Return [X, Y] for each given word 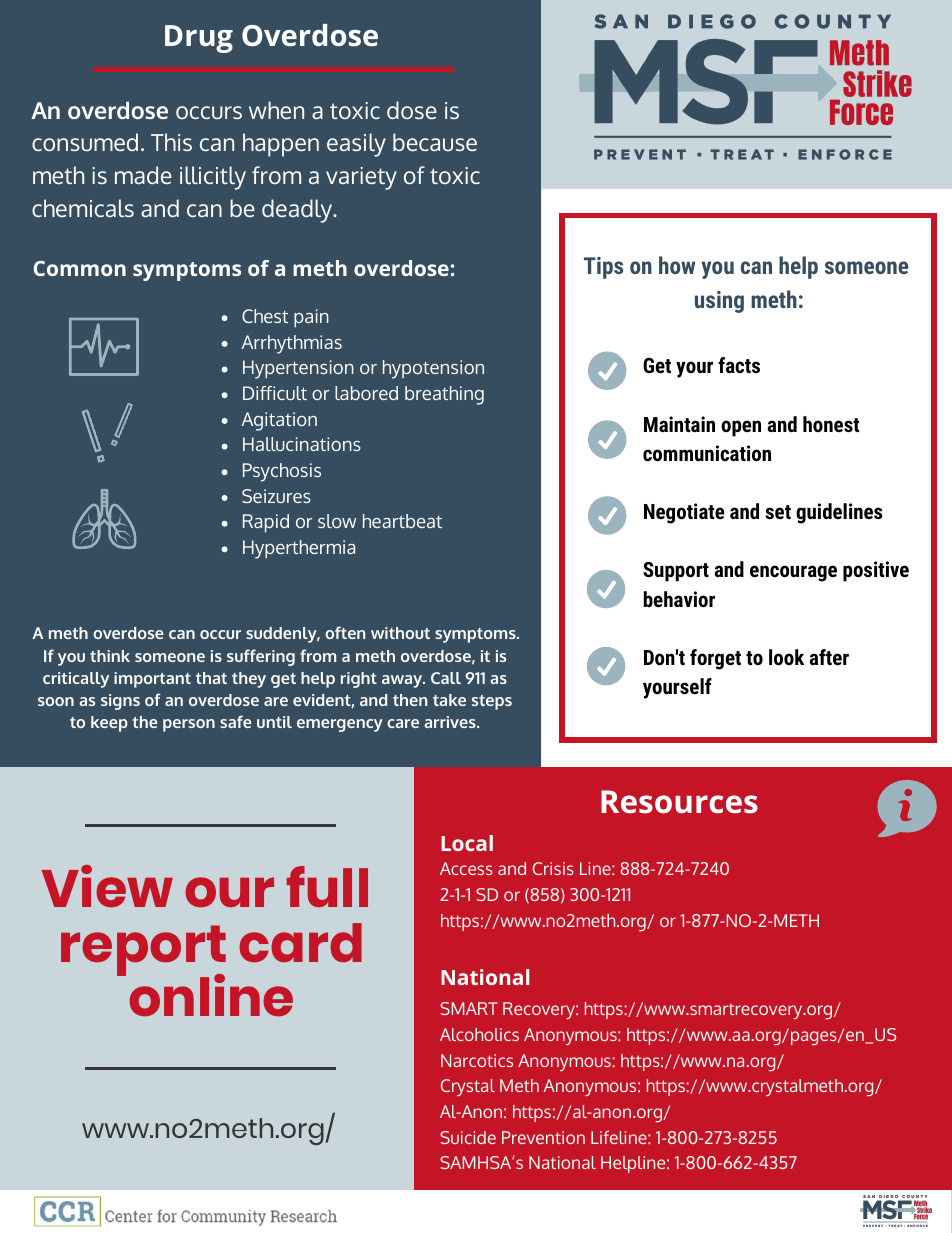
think [110, 656]
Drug [199, 39]
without [400, 633]
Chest [265, 316]
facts [739, 365]
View [107, 886]
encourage [793, 573]
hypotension [433, 369]
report [143, 952]
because [435, 142]
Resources [679, 802]
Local [467, 843]
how [677, 265]
